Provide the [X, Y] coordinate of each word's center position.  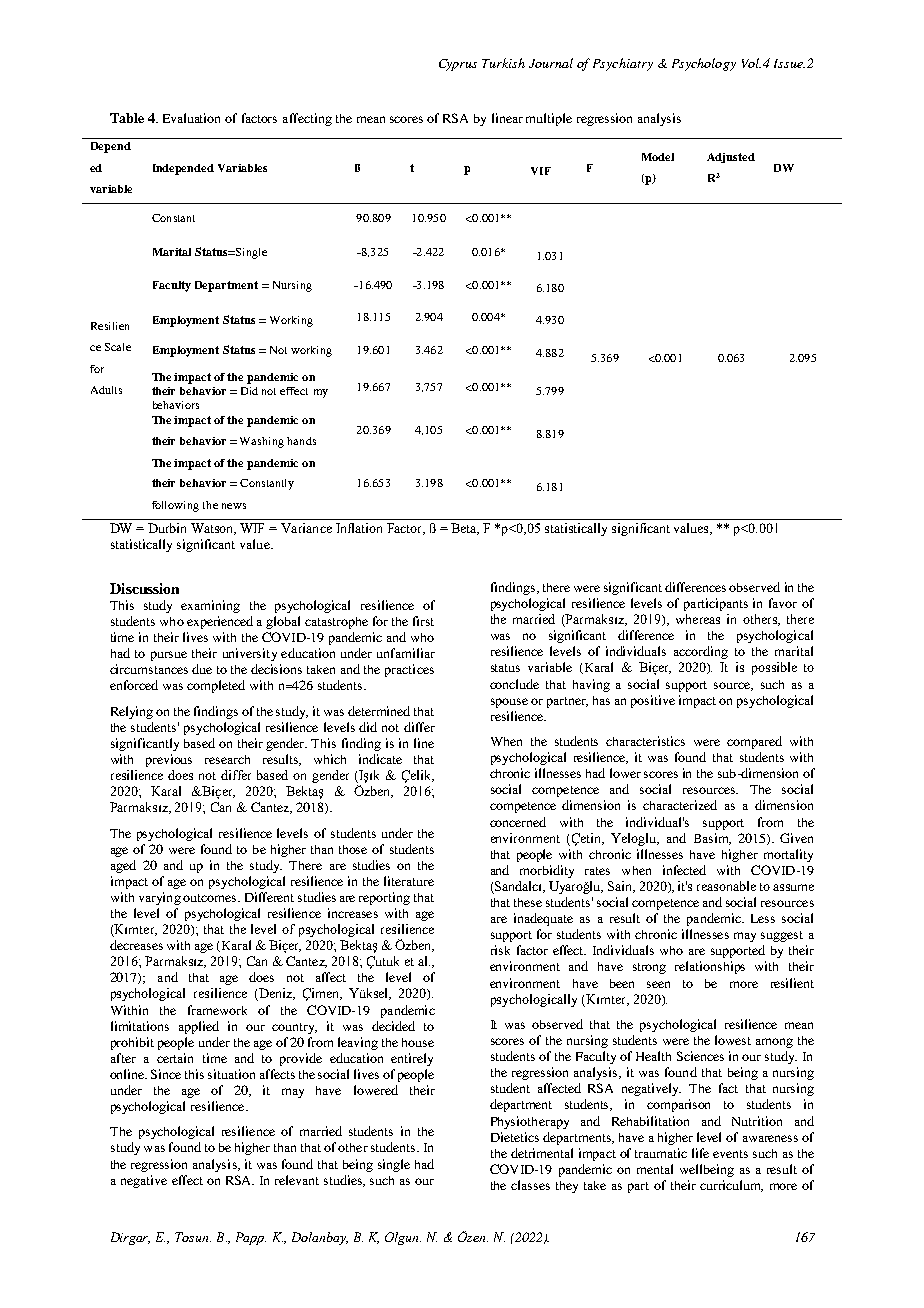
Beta [465, 529]
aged [123, 866]
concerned [518, 822]
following [175, 506]
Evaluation [191, 118]
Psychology [704, 64]
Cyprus [458, 65]
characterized [680, 805]
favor [783, 603]
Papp [251, 1238]
